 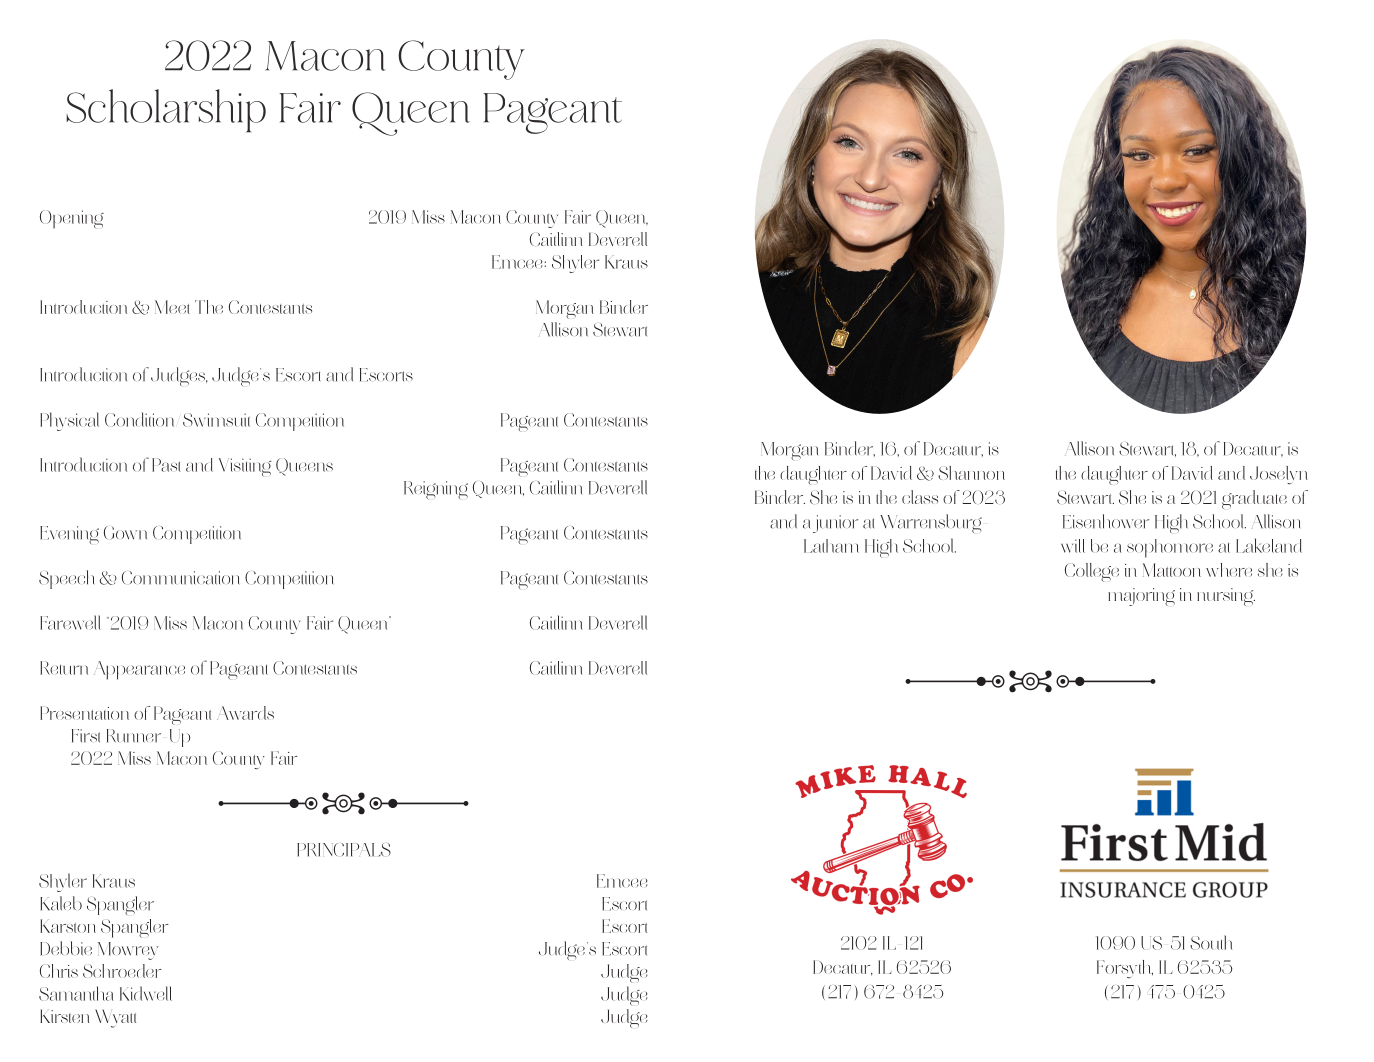 What do you see at coordinates (166, 111) in the image?
I see `Scholarship` at bounding box center [166, 111].
